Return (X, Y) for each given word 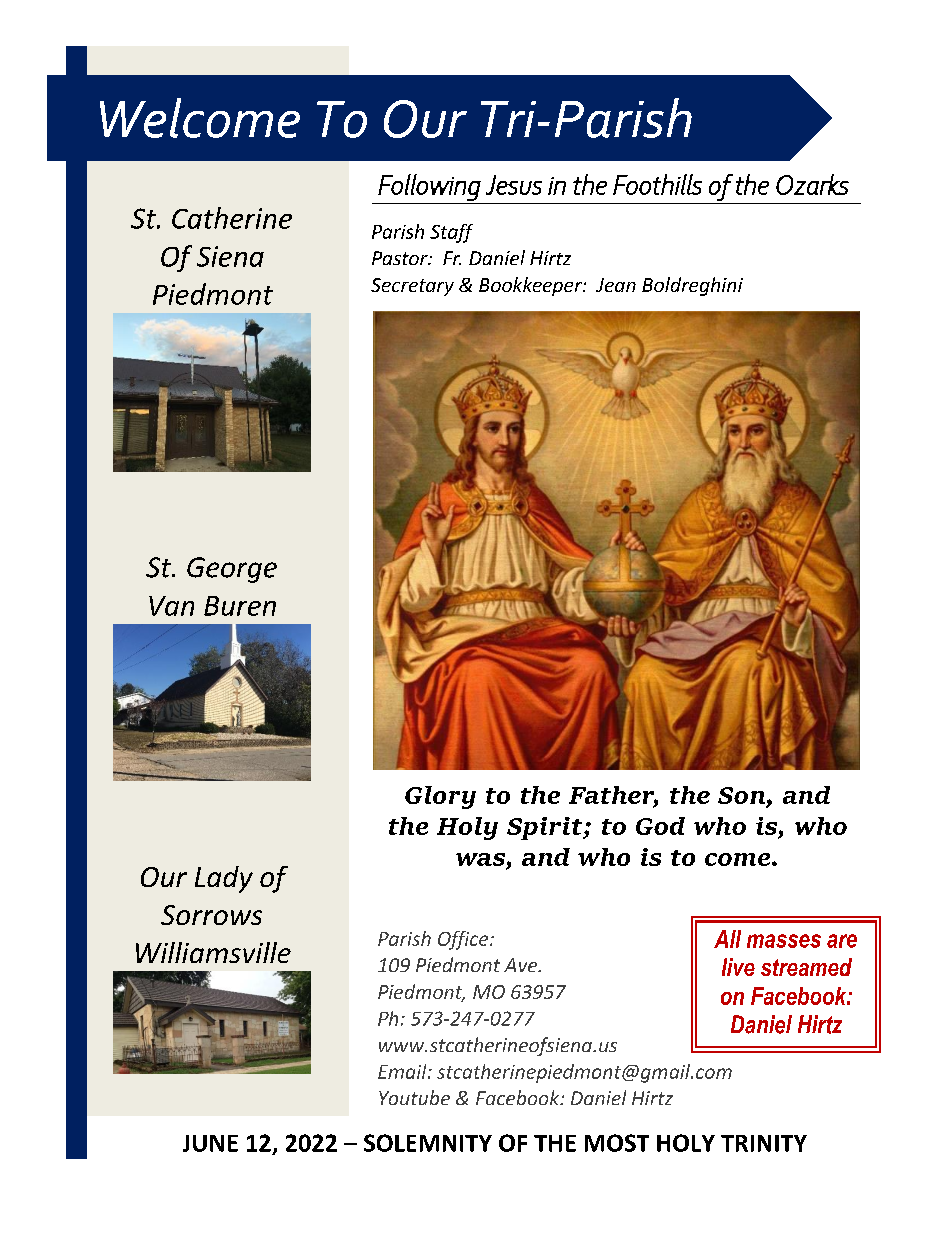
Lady (224, 879)
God (660, 826)
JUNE (210, 1143)
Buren (240, 606)
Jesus (514, 185)
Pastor (401, 258)
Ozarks (812, 184)
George (232, 570)
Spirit (546, 828)
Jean (616, 285)
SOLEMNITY (428, 1143)
